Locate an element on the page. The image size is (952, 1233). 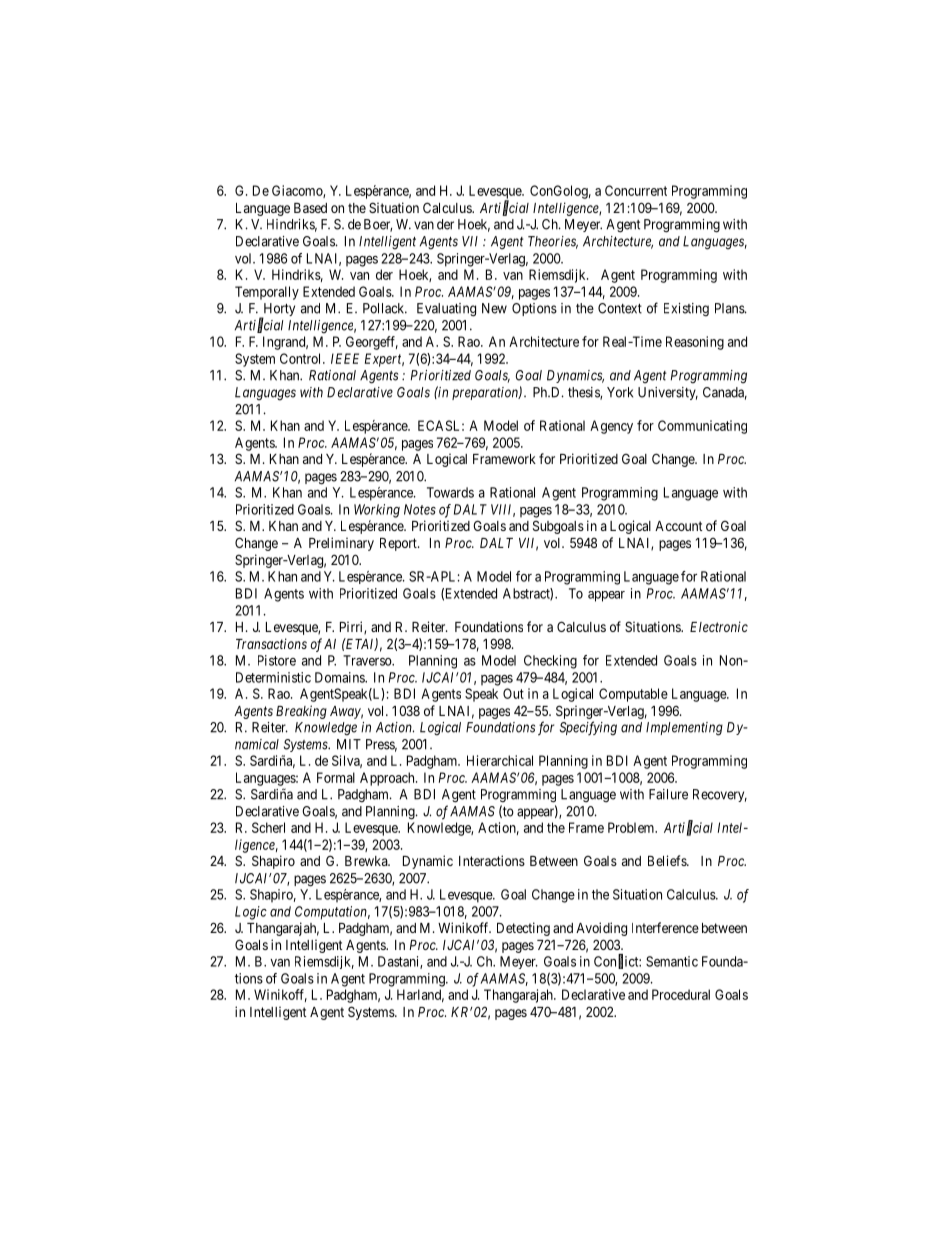
Out is located at coordinates (513, 693).
